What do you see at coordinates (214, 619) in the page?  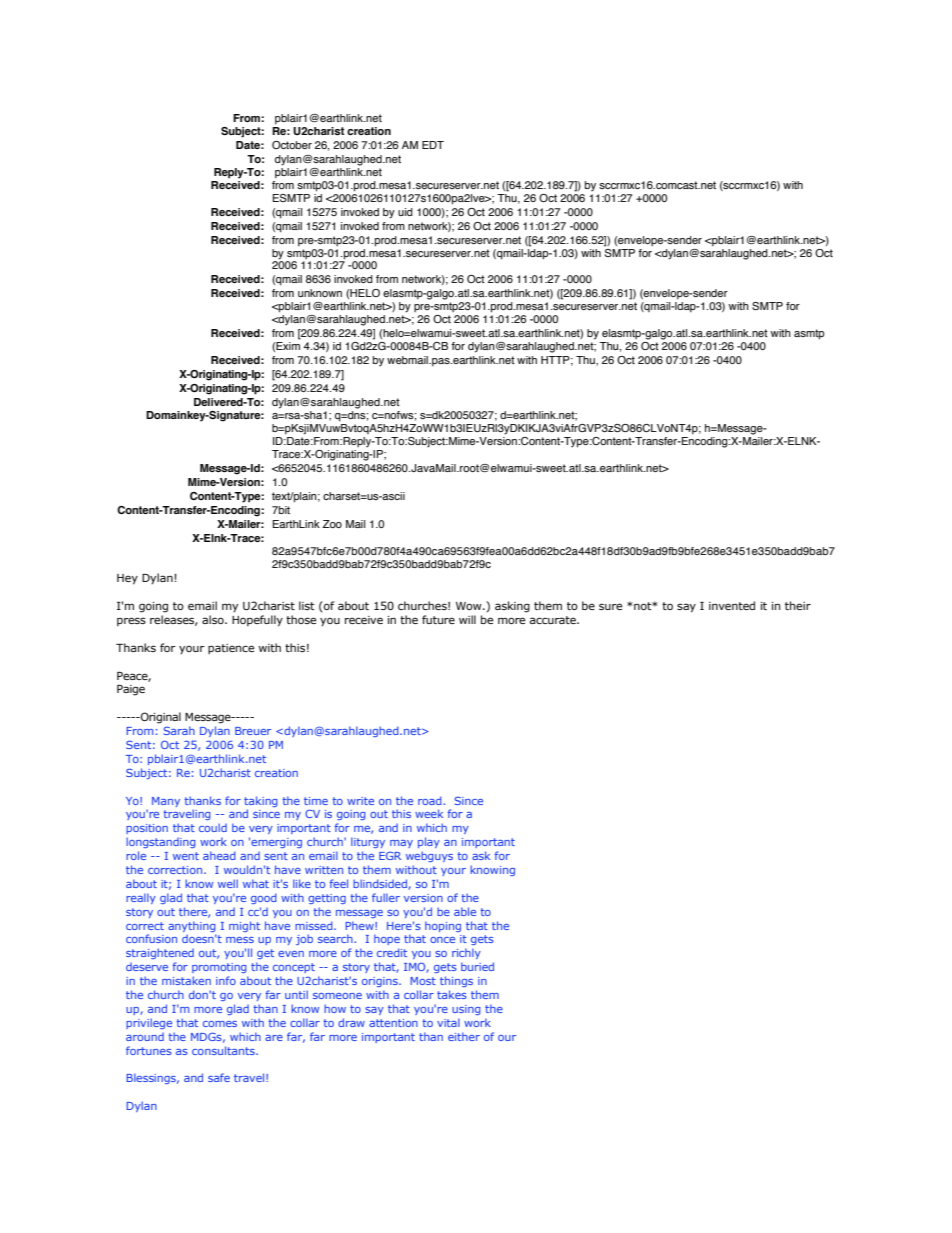 I see `also` at bounding box center [214, 619].
